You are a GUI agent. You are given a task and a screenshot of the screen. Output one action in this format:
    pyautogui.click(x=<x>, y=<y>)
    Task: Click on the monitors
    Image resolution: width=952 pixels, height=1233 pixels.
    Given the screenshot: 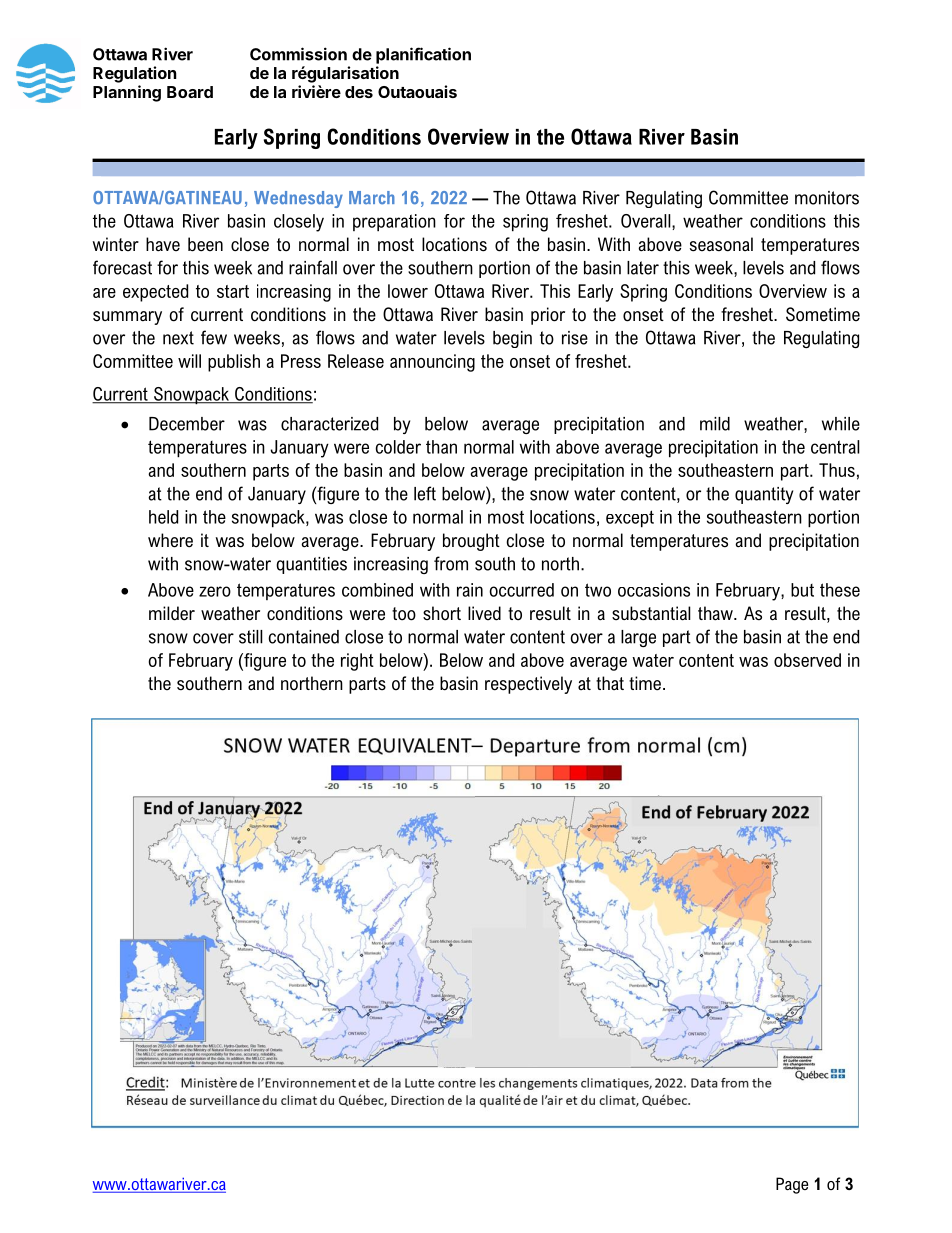 What is the action you would take?
    pyautogui.click(x=827, y=198)
